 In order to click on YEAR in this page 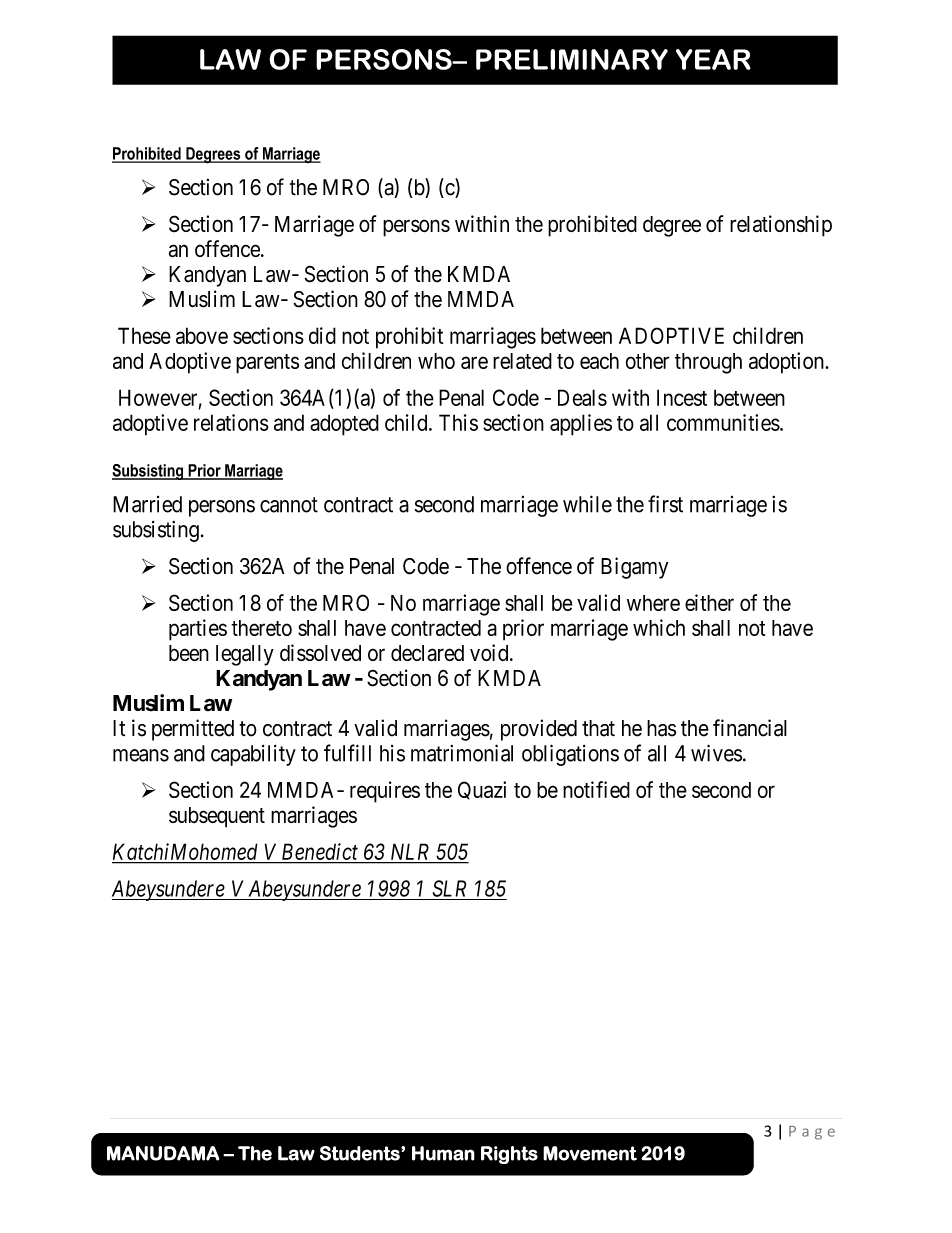, I will do `click(713, 59)`.
